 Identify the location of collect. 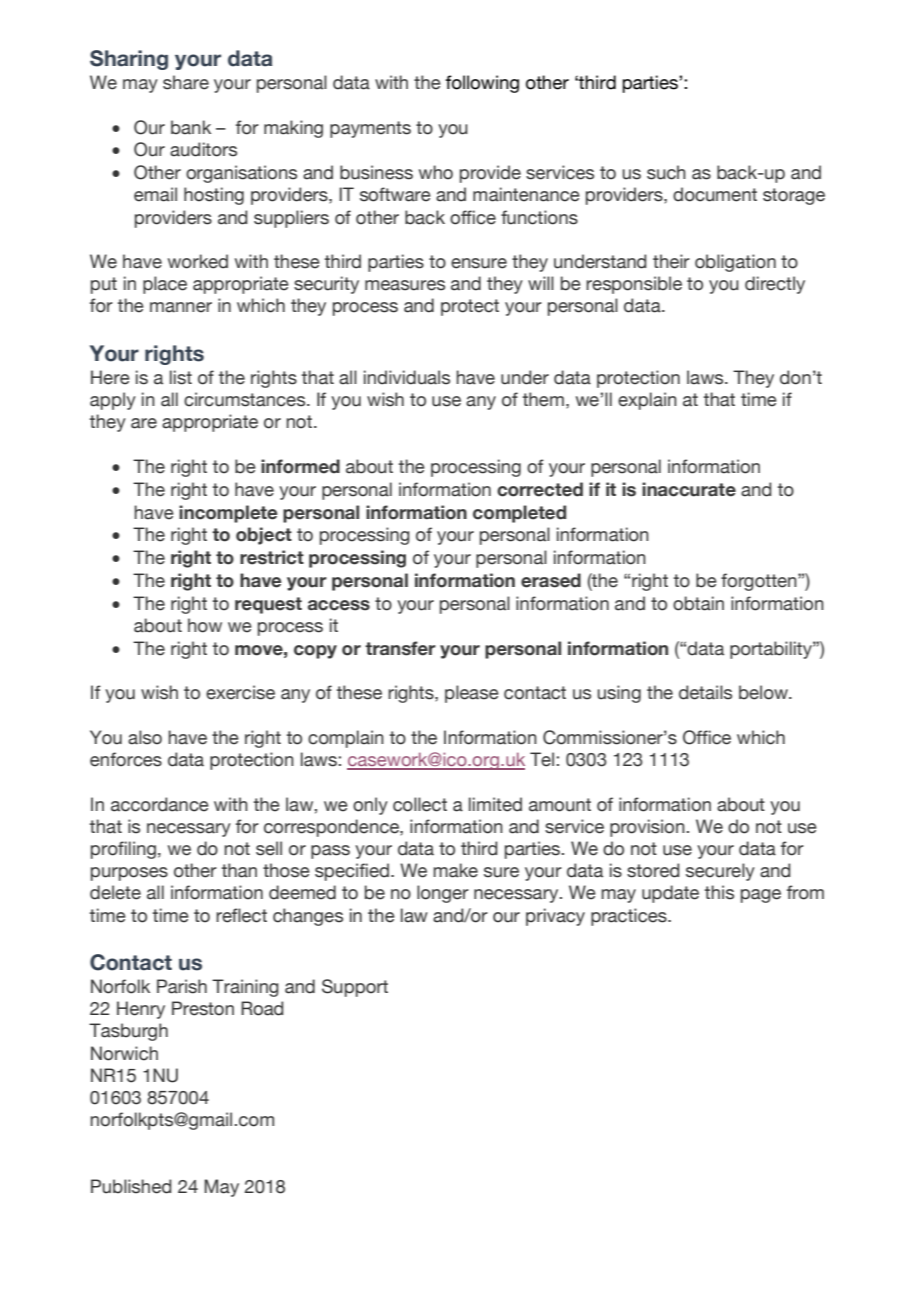
(420, 804).
